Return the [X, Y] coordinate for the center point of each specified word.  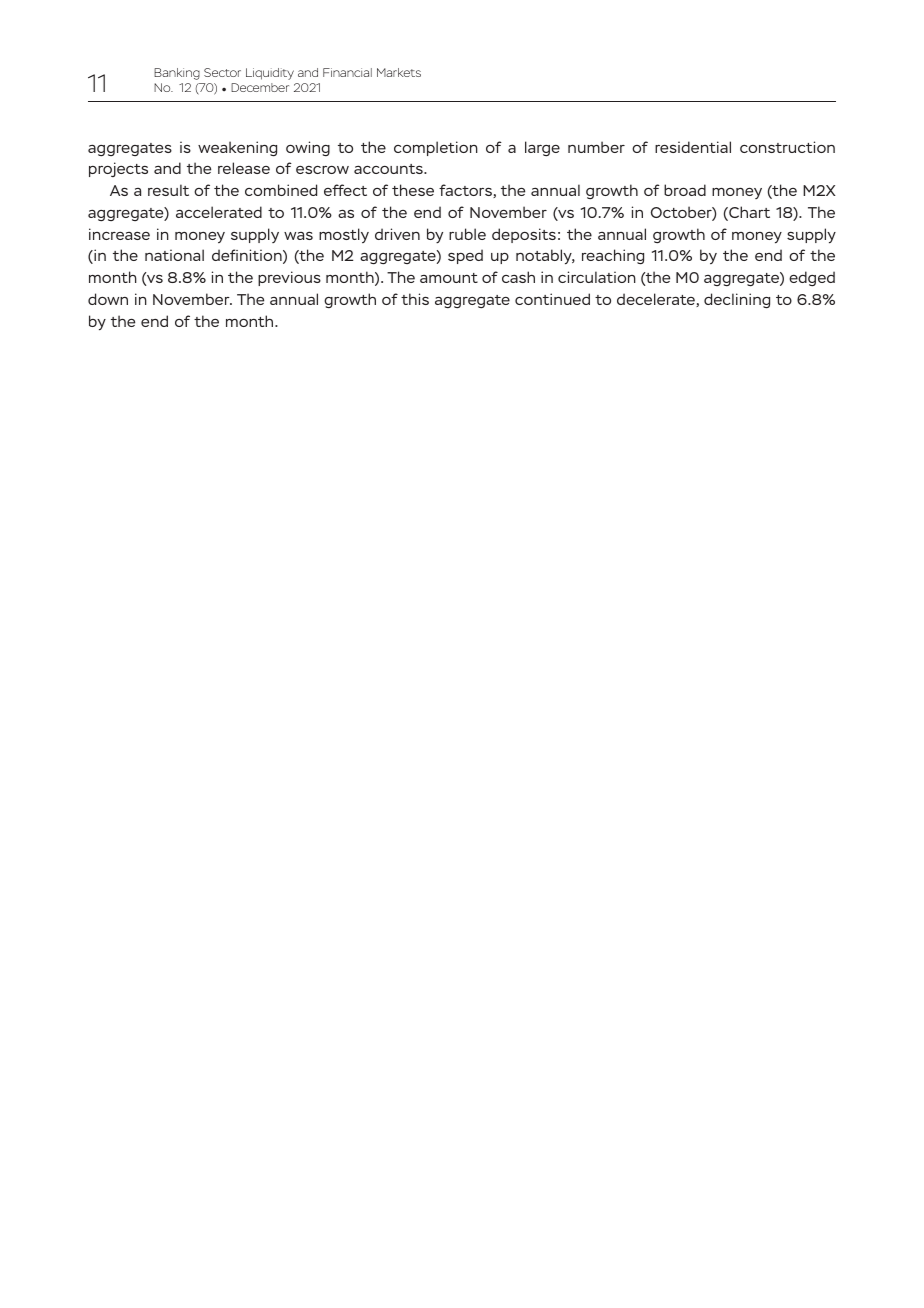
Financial [347, 72]
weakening [237, 148]
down [108, 299]
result [168, 190]
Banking [177, 74]
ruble [467, 234]
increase [119, 234]
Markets [399, 72]
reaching [613, 256]
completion [436, 148]
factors [466, 191]
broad [685, 190]
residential [693, 147]
